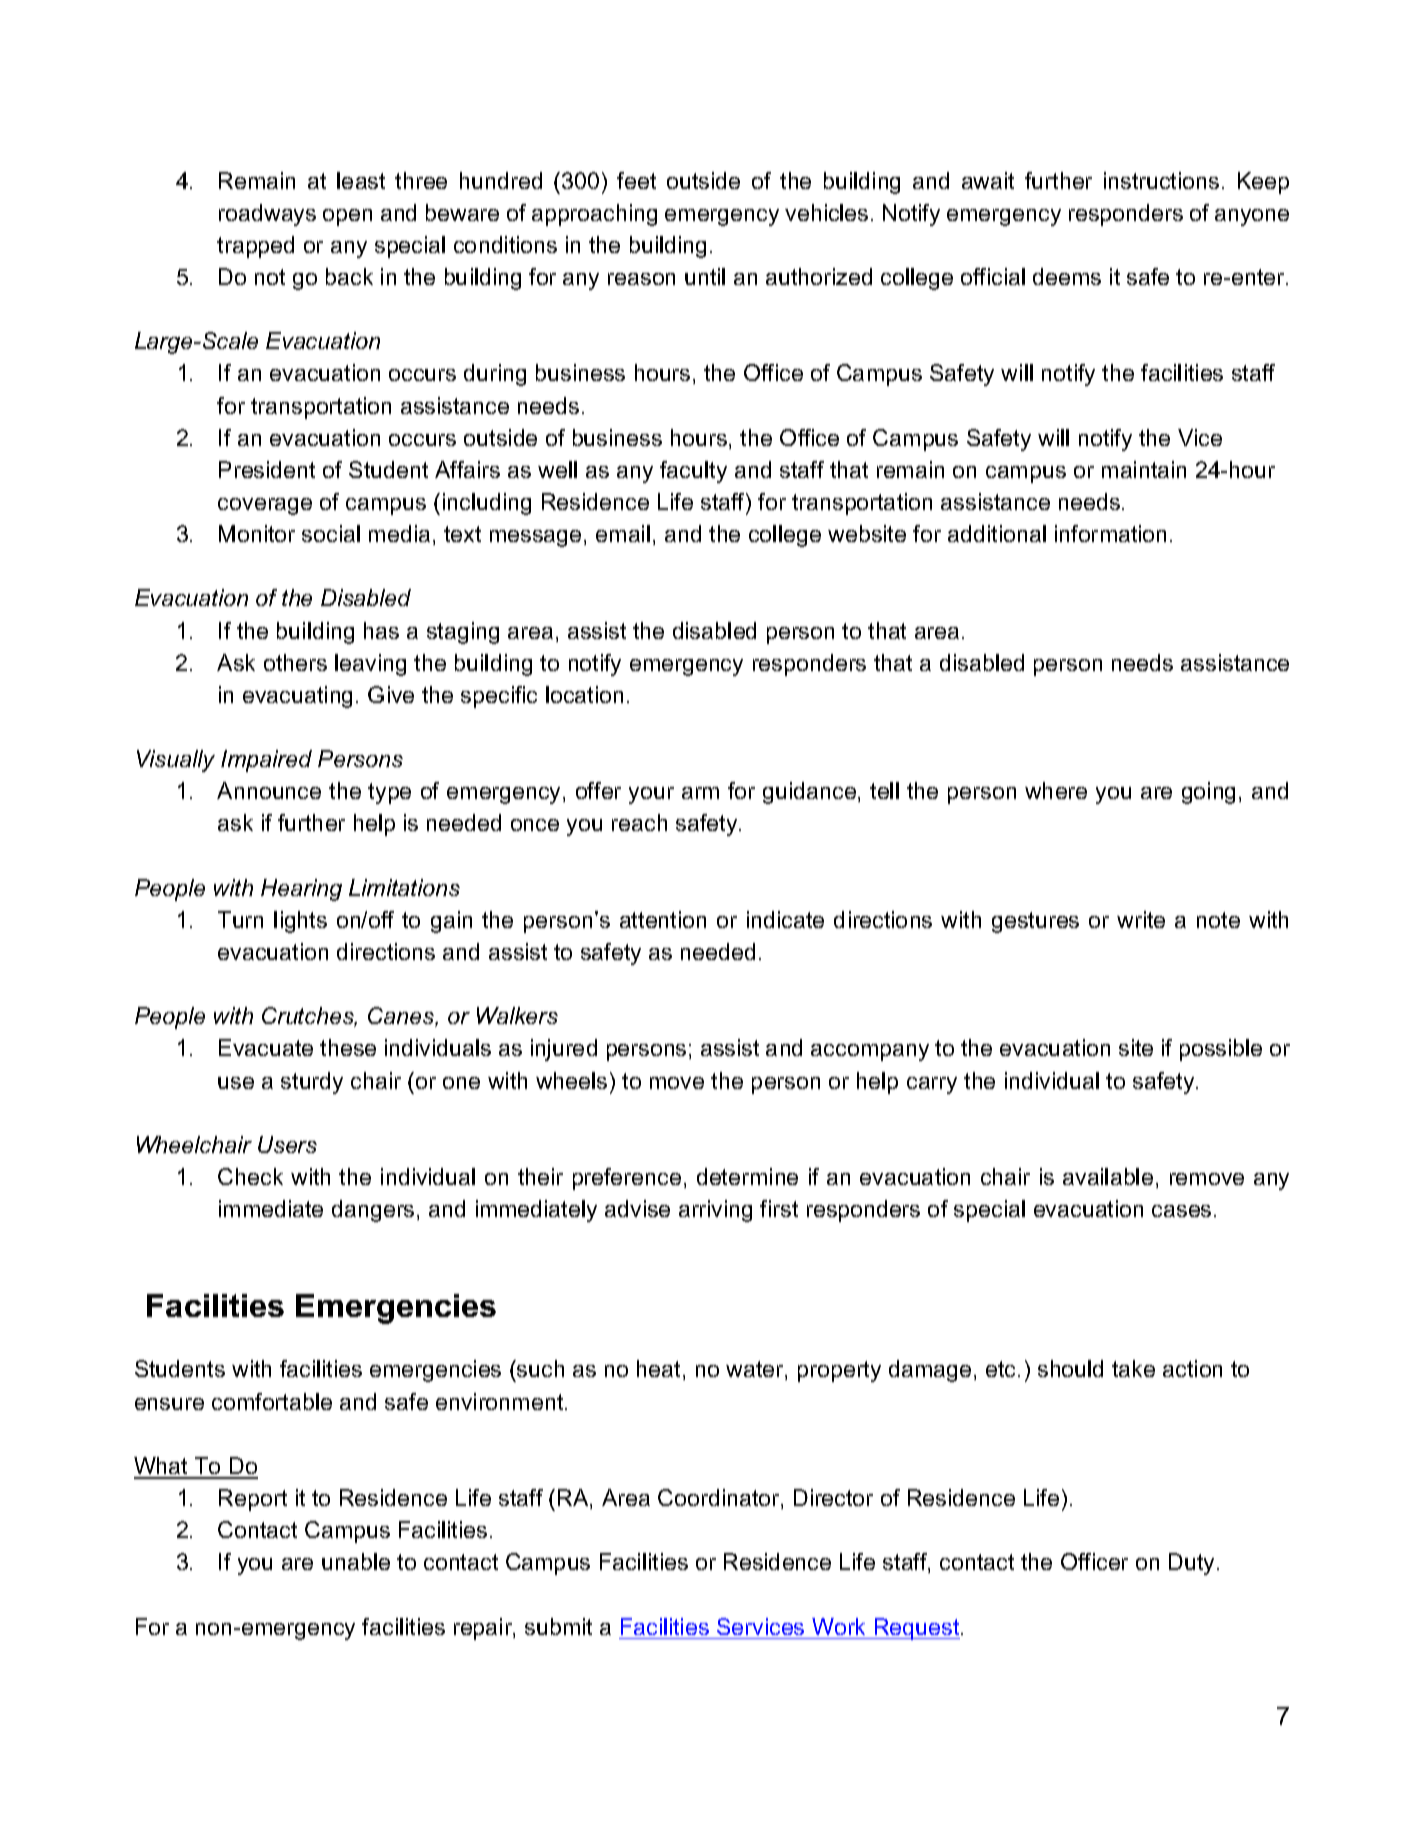 This page has width=1425, height=1844. Describe the element at coordinates (663, 919) in the page. I see `attention` at that location.
